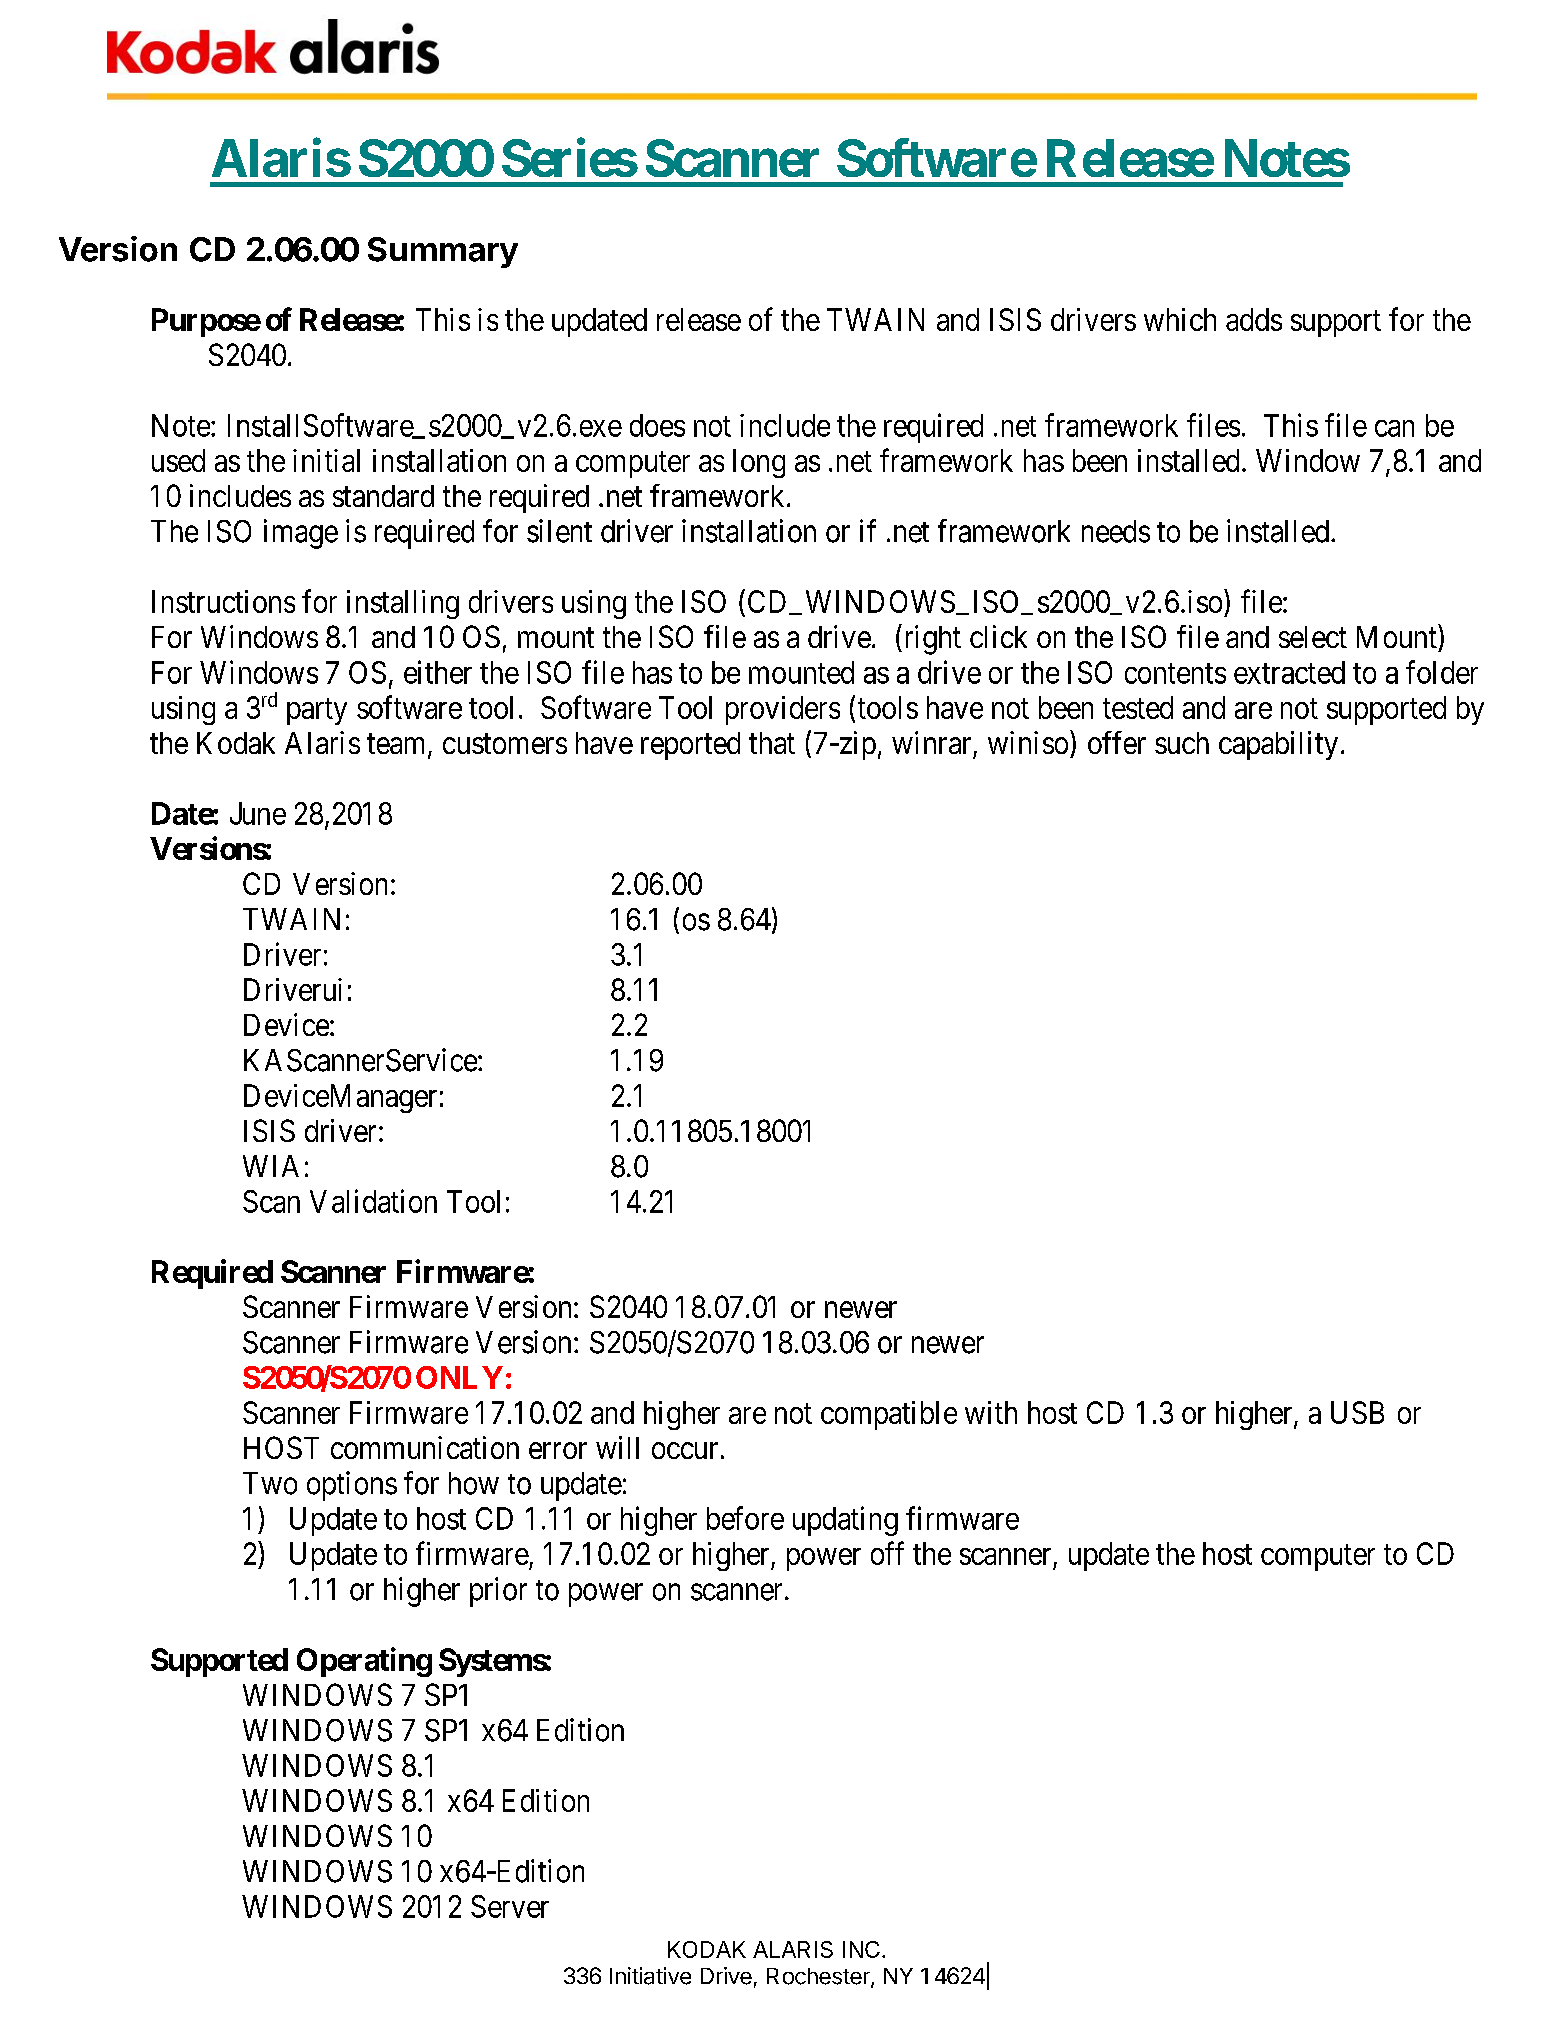 This image has width=1564, height=2024. Describe the element at coordinates (1180, 319) in the image. I see `which` at that location.
